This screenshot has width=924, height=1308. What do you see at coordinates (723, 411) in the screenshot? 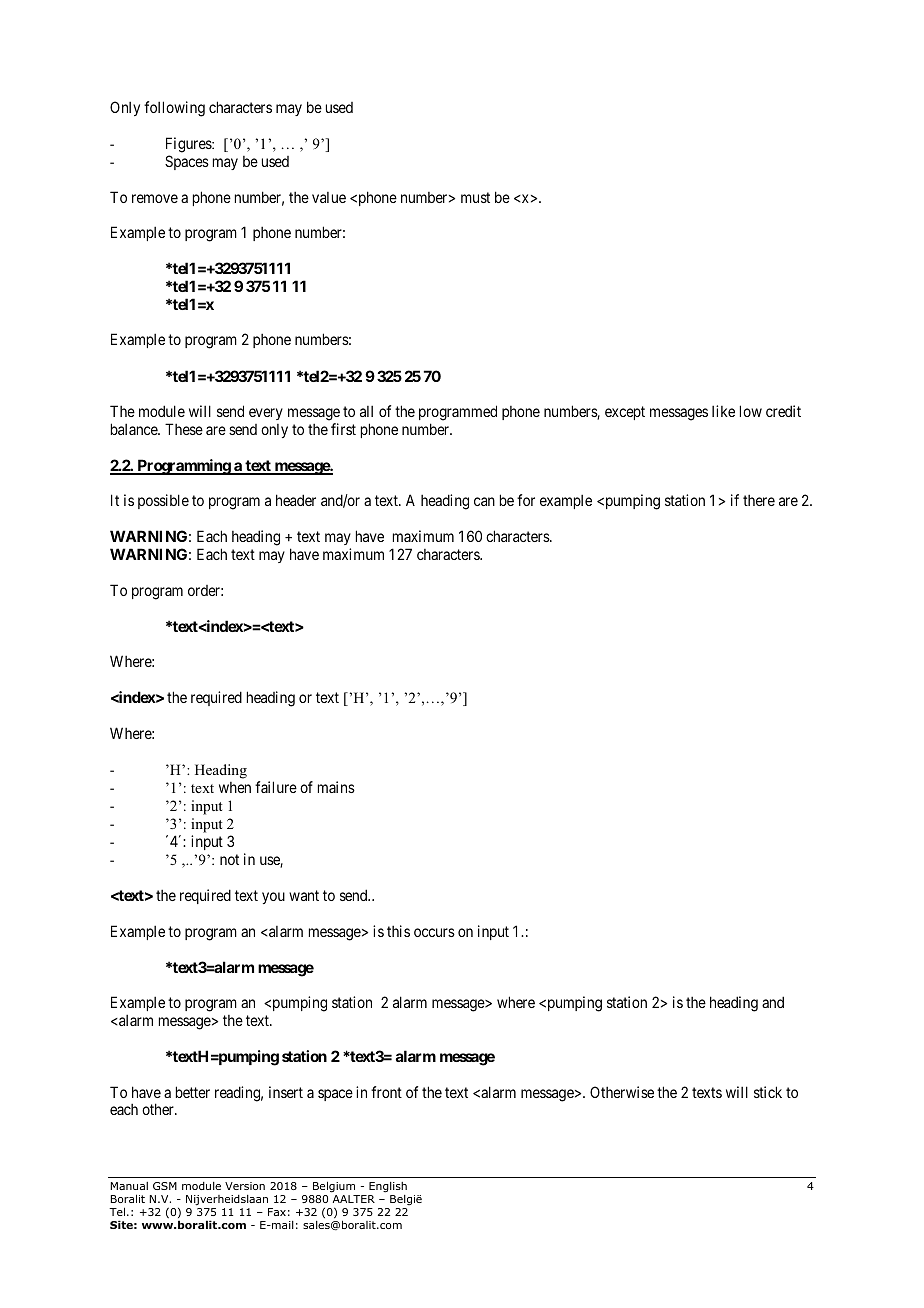
I see `like` at bounding box center [723, 411].
